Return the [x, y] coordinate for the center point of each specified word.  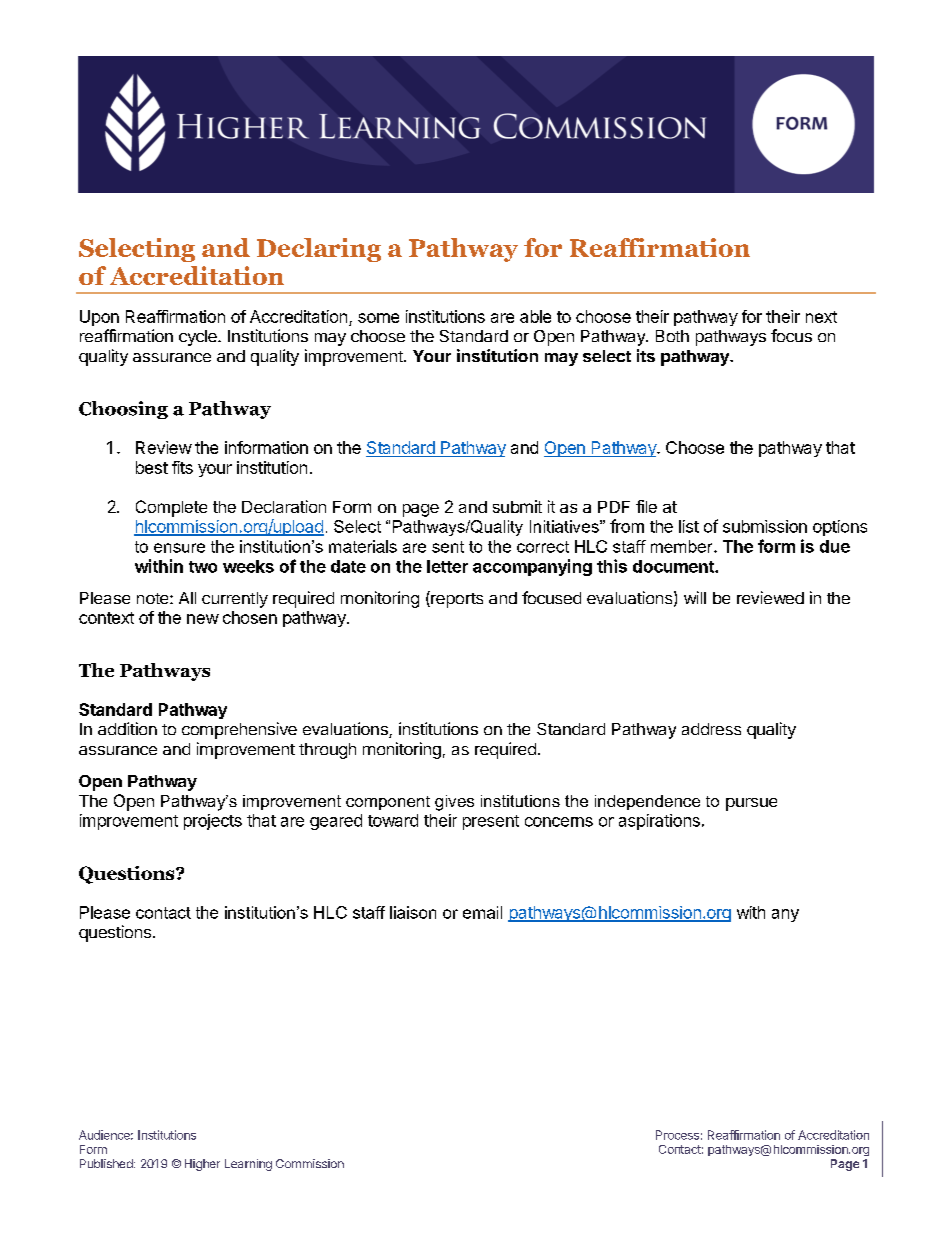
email [482, 912]
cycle [199, 338]
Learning [248, 1165]
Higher [202, 1165]
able [535, 316]
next [821, 317]
